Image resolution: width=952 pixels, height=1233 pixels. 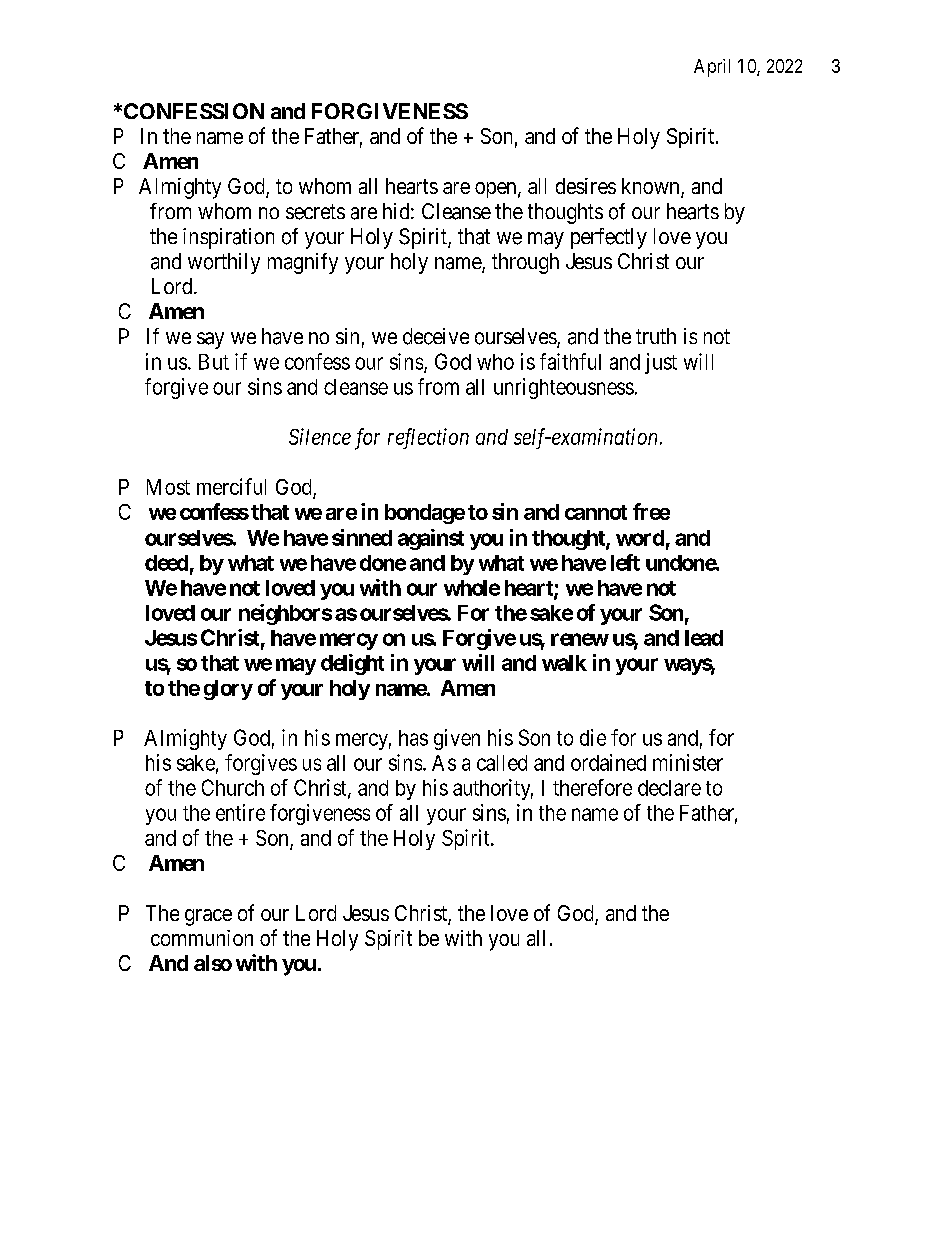 What do you see at coordinates (704, 638) in the screenshot?
I see `lead` at bounding box center [704, 638].
